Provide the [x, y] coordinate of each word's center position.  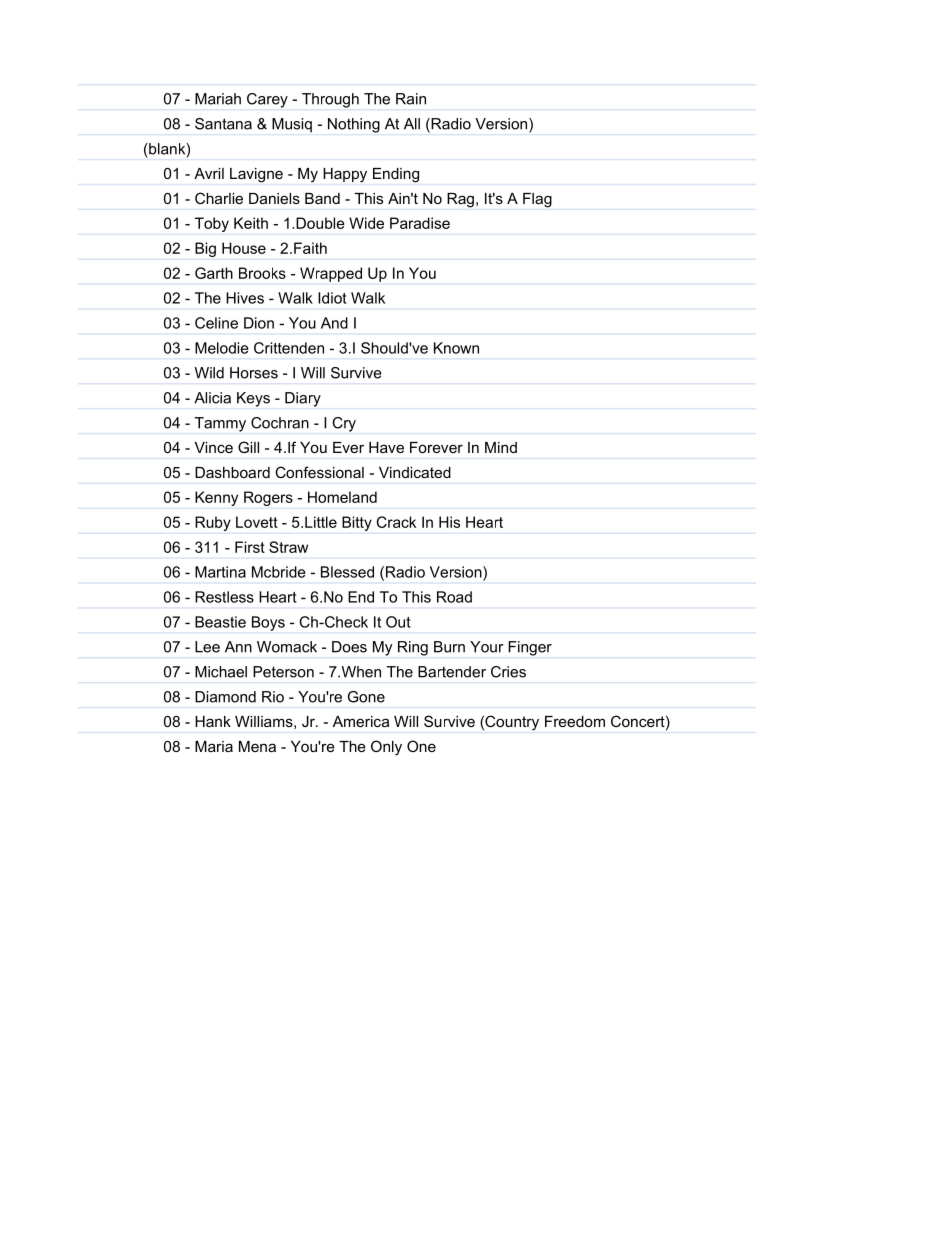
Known [456, 348]
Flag [537, 200]
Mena [257, 746]
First [250, 547]
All [412, 124]
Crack [396, 522]
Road [454, 597]
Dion [259, 323]
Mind [501, 447]
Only [386, 748]
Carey [267, 100]
